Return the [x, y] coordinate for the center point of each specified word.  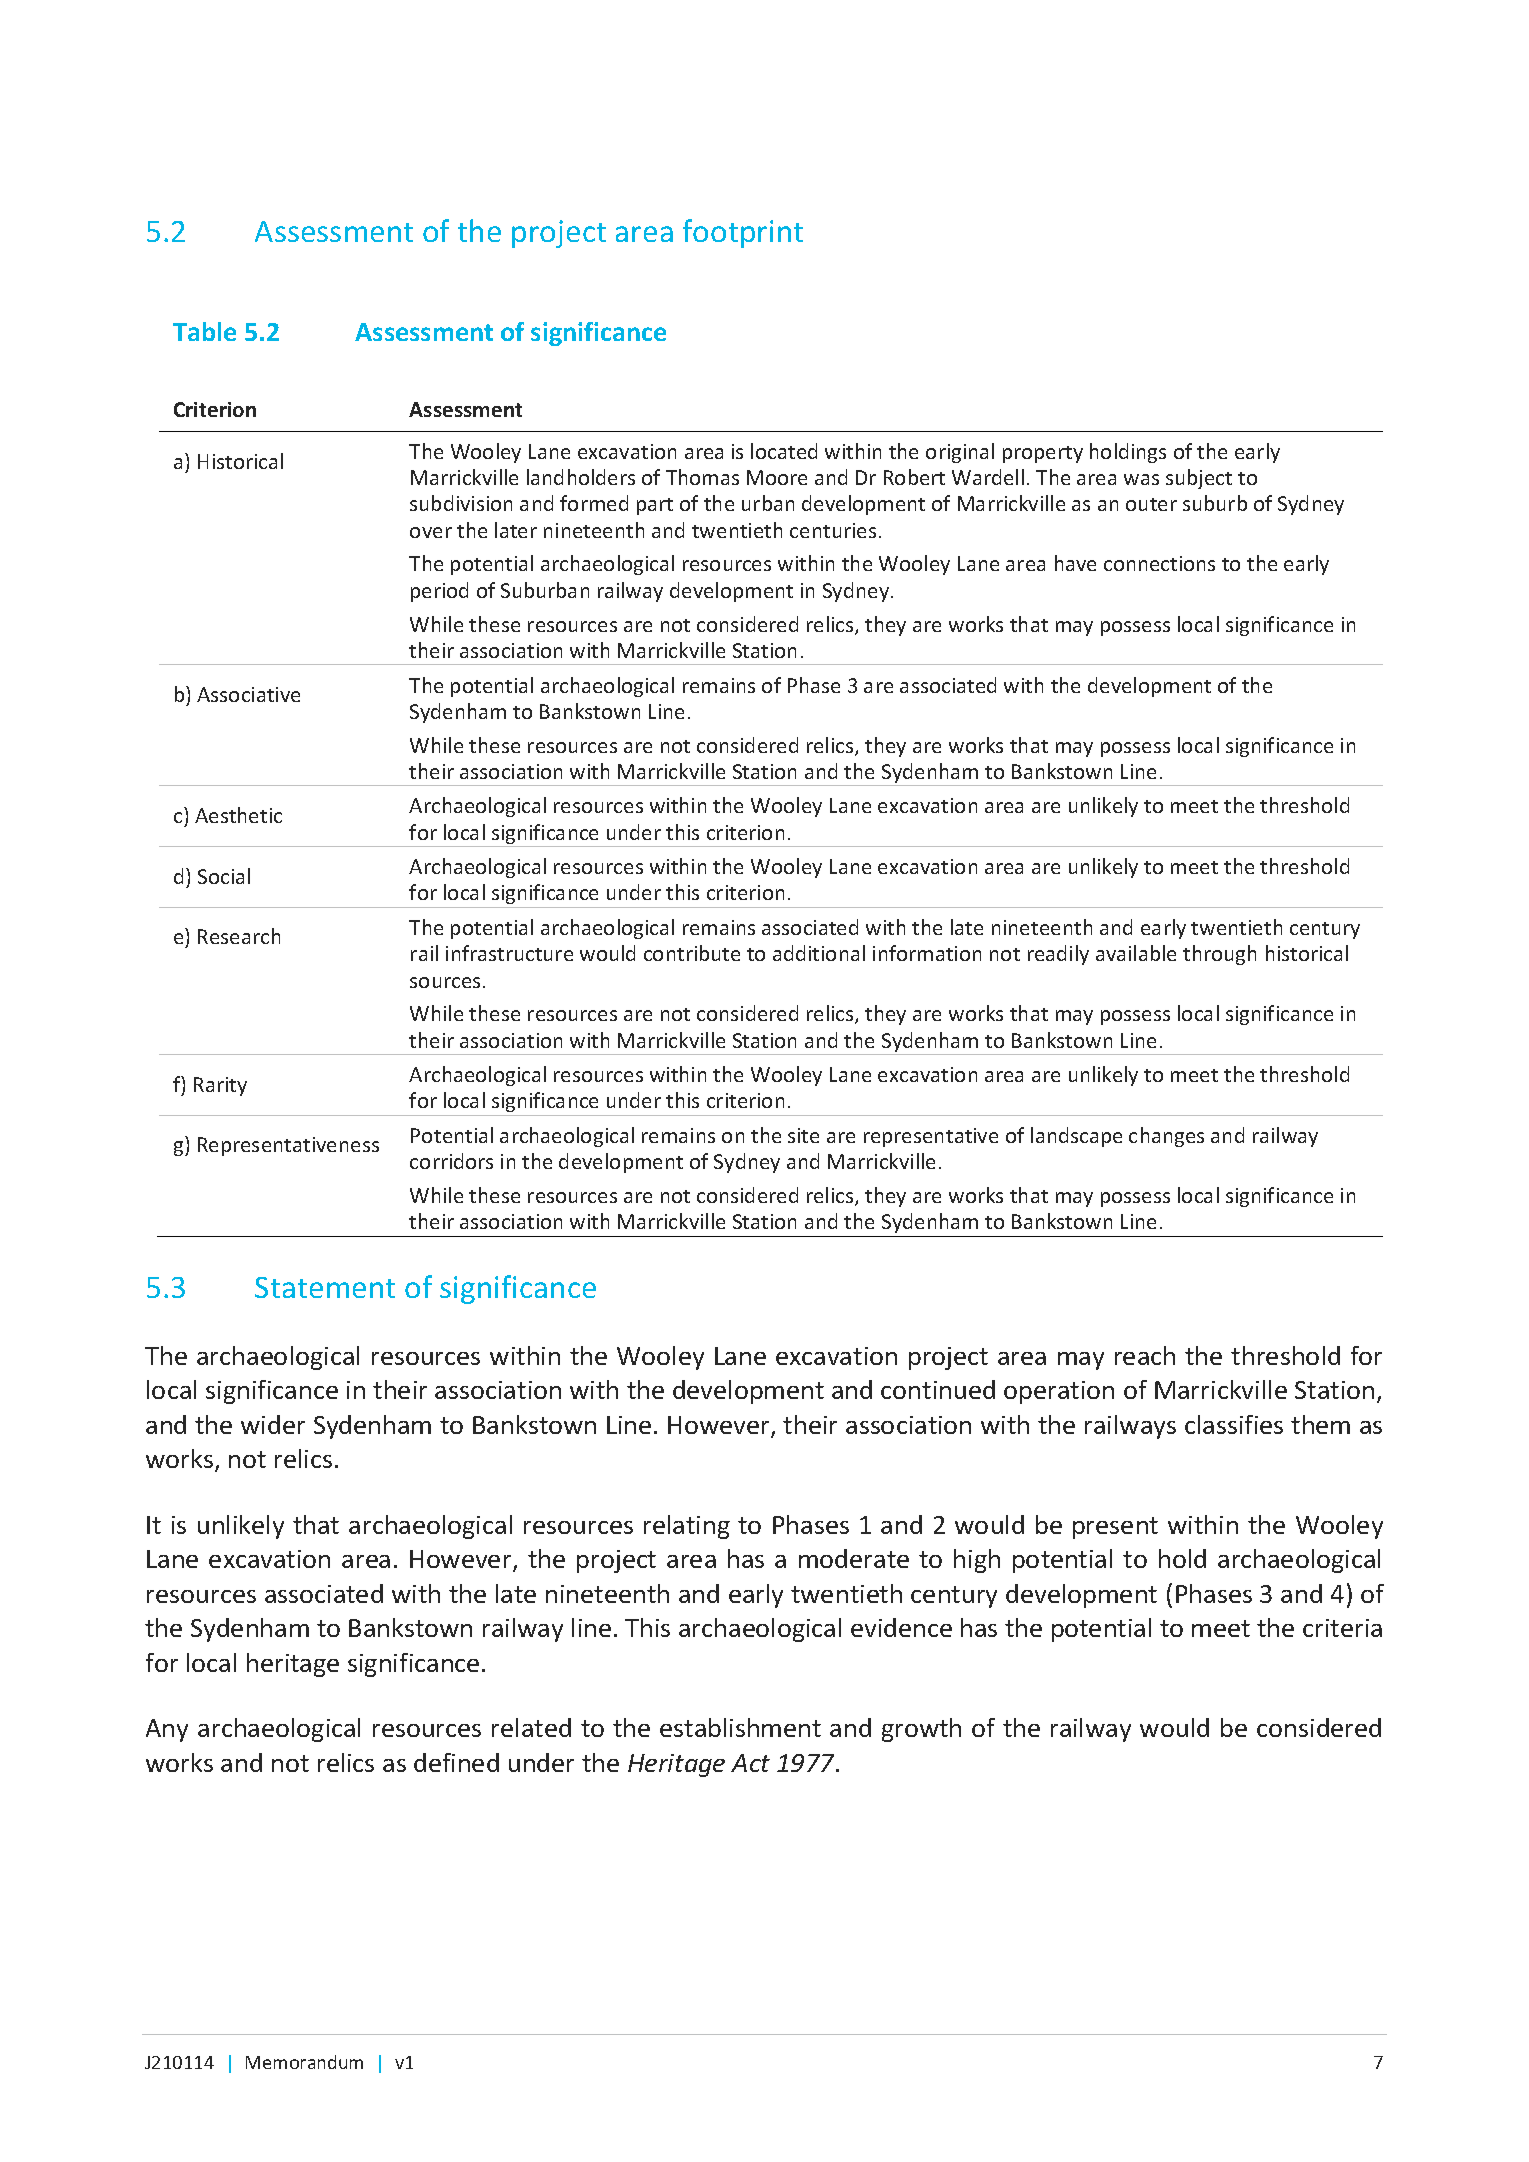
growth [921, 1730]
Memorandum [304, 2062]
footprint [743, 233]
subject [1199, 479]
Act [750, 1763]
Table [204, 331]
